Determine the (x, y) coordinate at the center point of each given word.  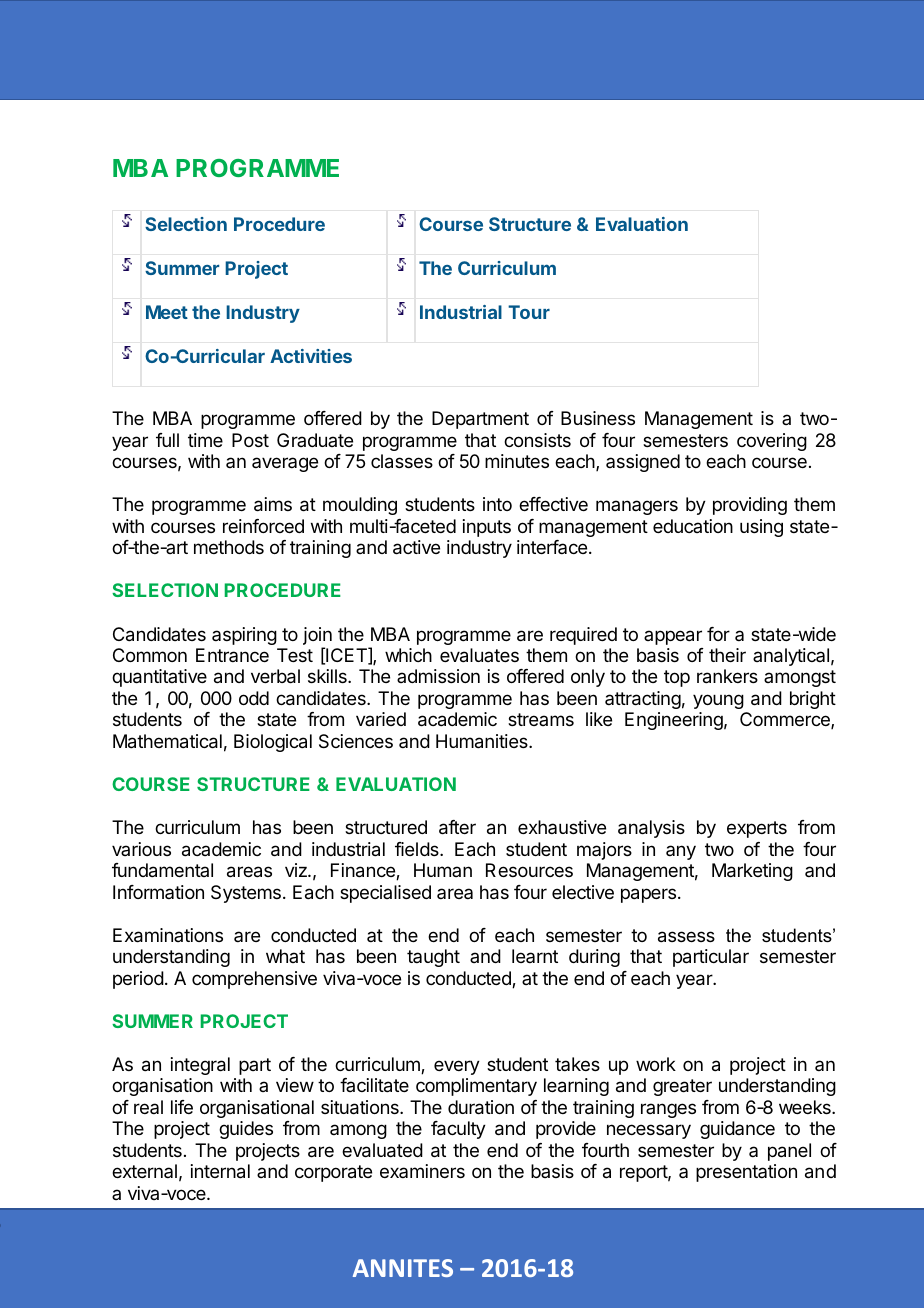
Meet (167, 312)
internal (220, 1171)
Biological (273, 743)
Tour (529, 312)
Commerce (786, 720)
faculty (458, 1130)
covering (772, 442)
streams (541, 719)
